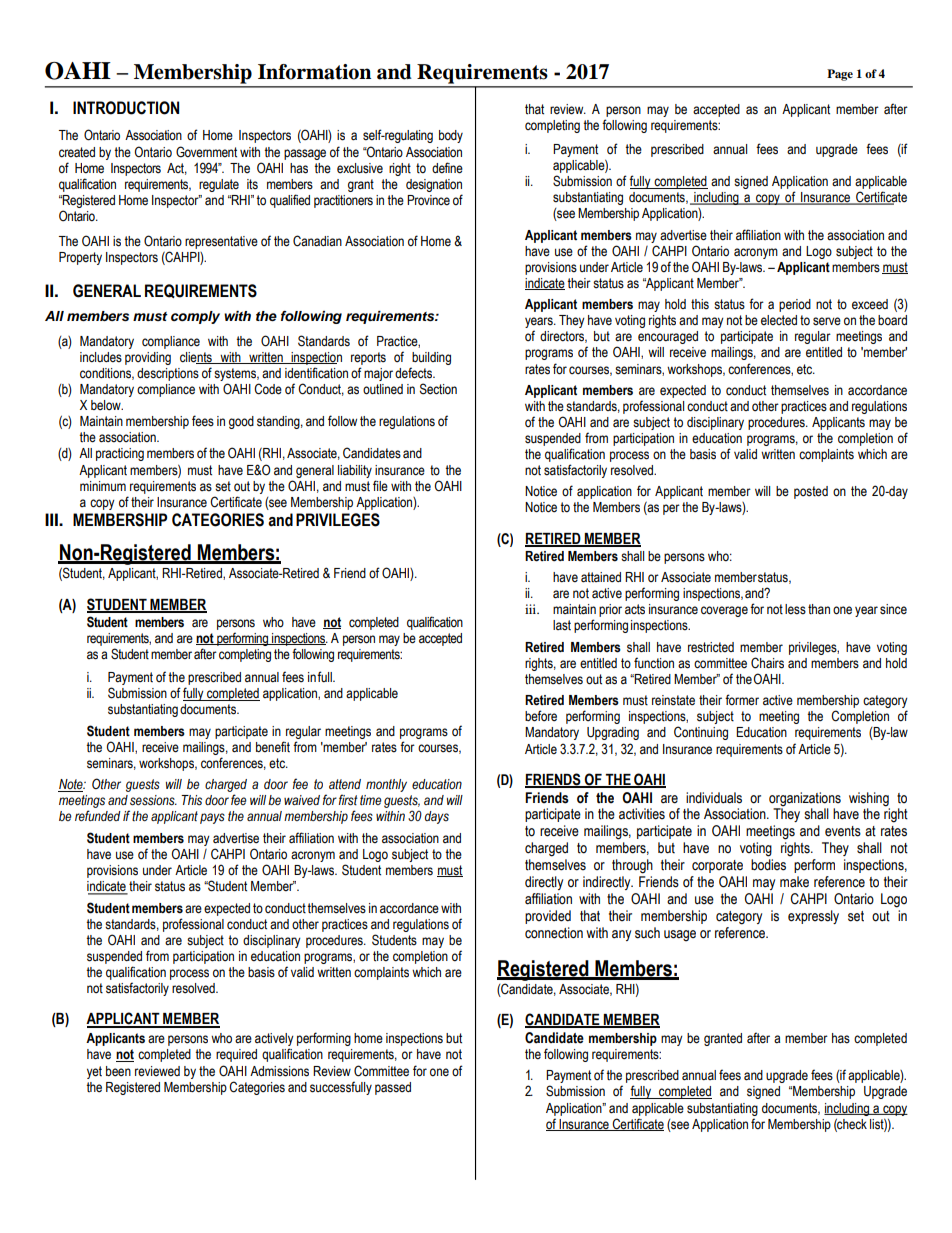 Image resolution: width=952 pixels, height=1233 pixels. What do you see at coordinates (393, 1088) in the page?
I see `passed` at bounding box center [393, 1088].
